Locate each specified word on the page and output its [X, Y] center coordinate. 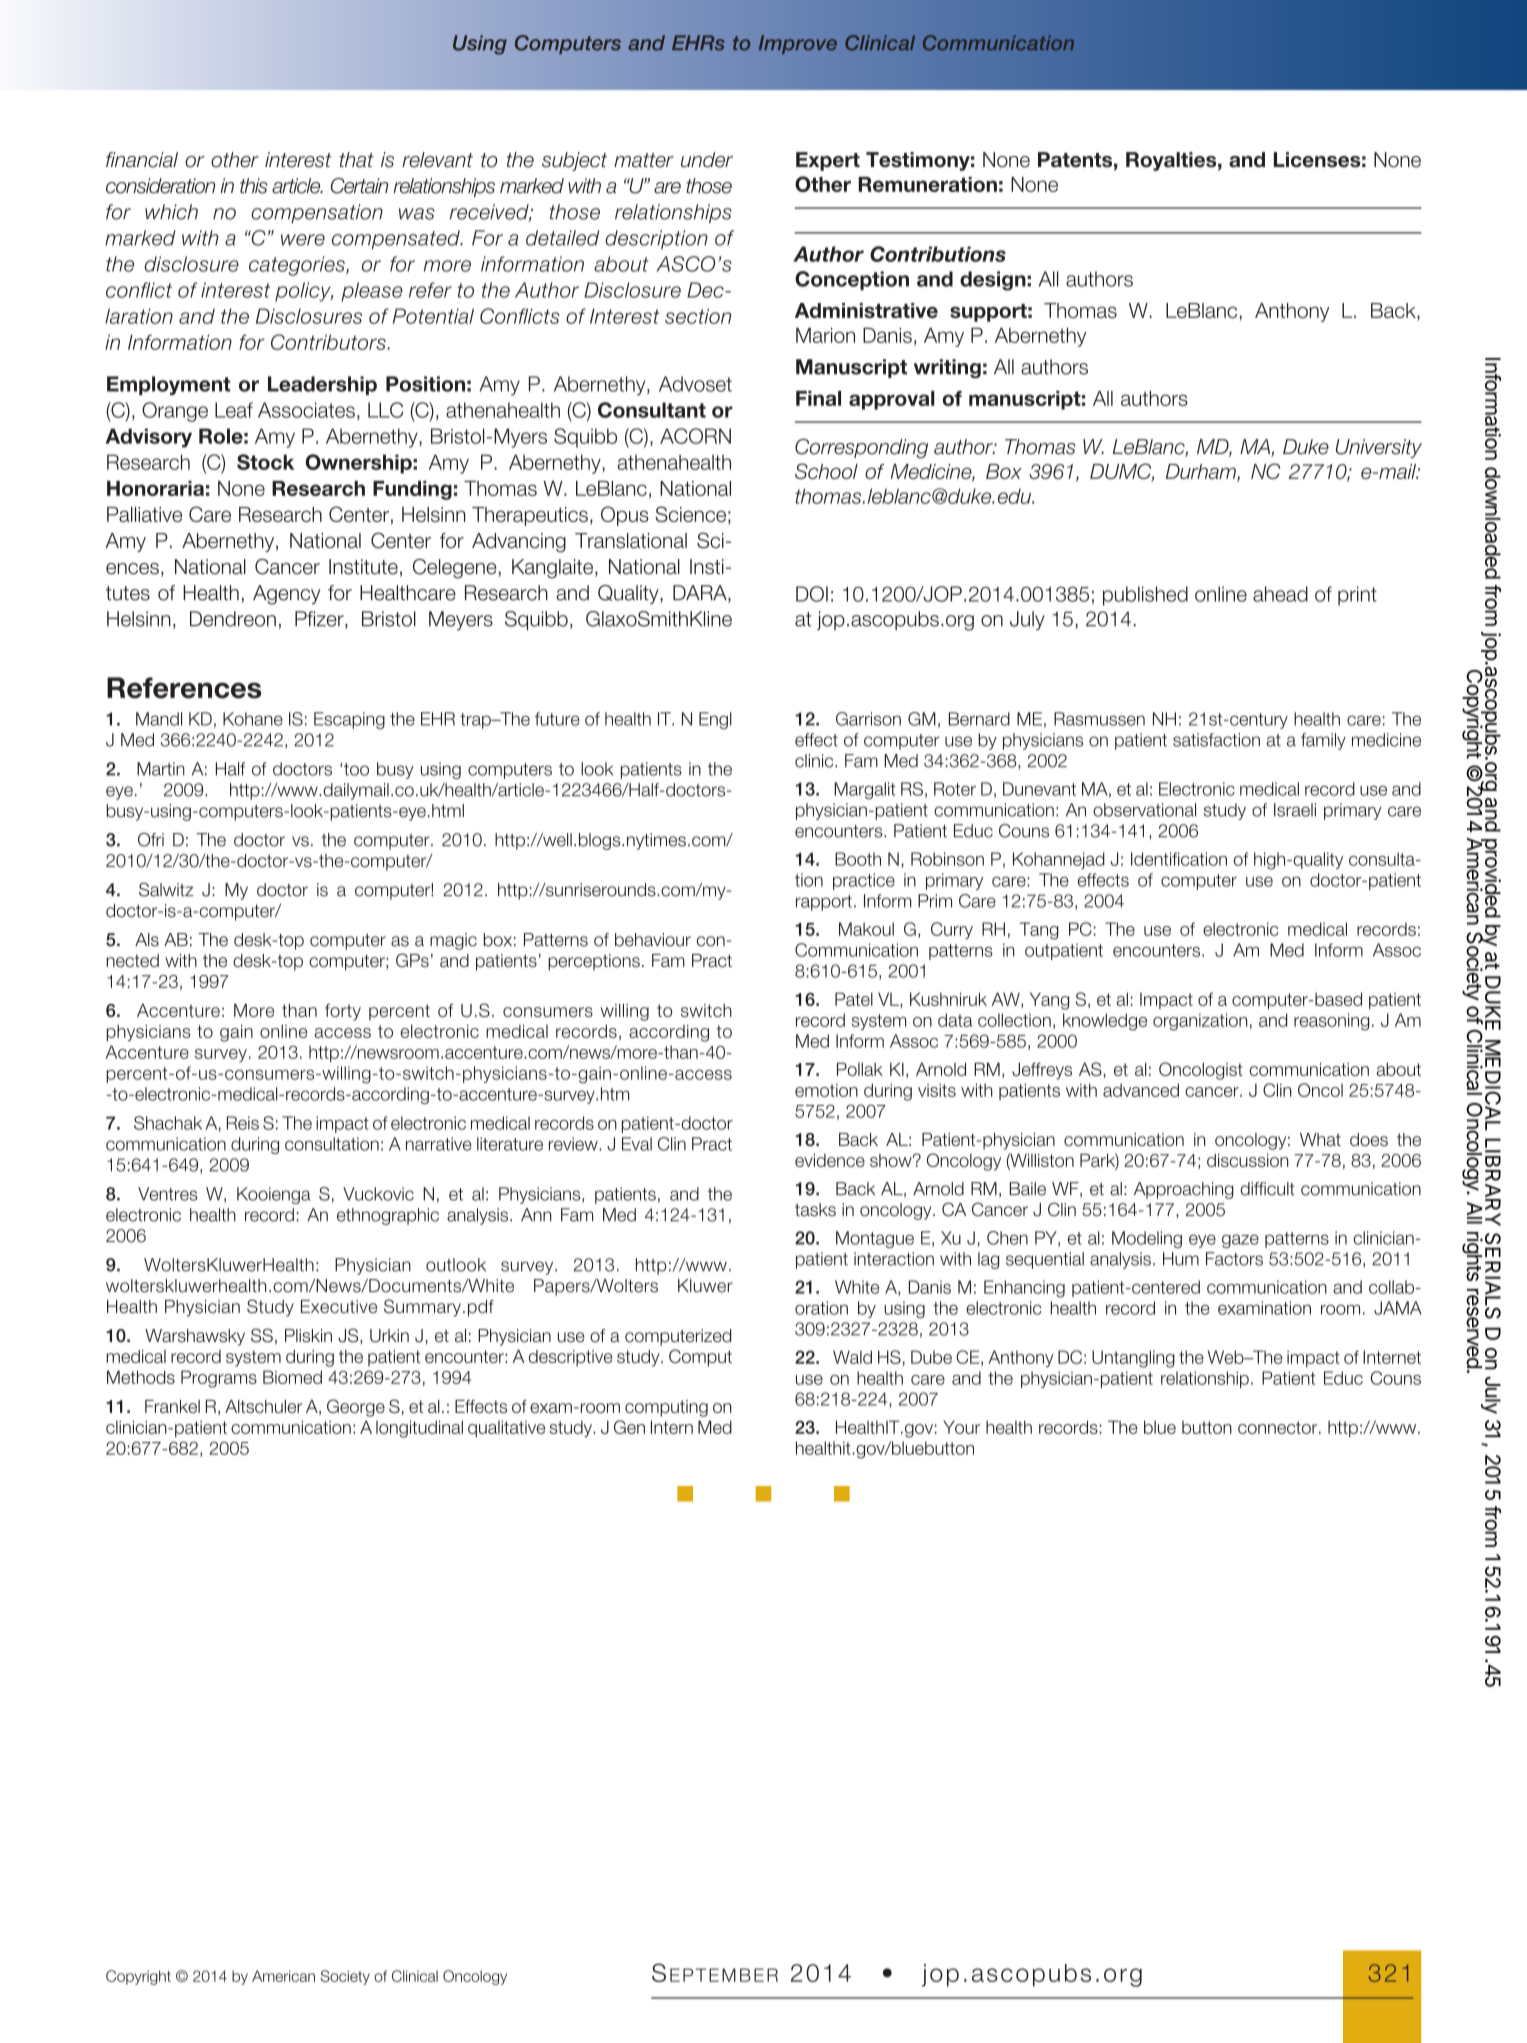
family [1323, 741]
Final [818, 398]
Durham [1202, 473]
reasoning [1331, 1022]
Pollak [860, 1069]
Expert [828, 161]
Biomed [292, 1377]
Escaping [349, 720]
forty [343, 1012]
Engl [715, 720]
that [357, 160]
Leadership [322, 385]
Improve [798, 44]
